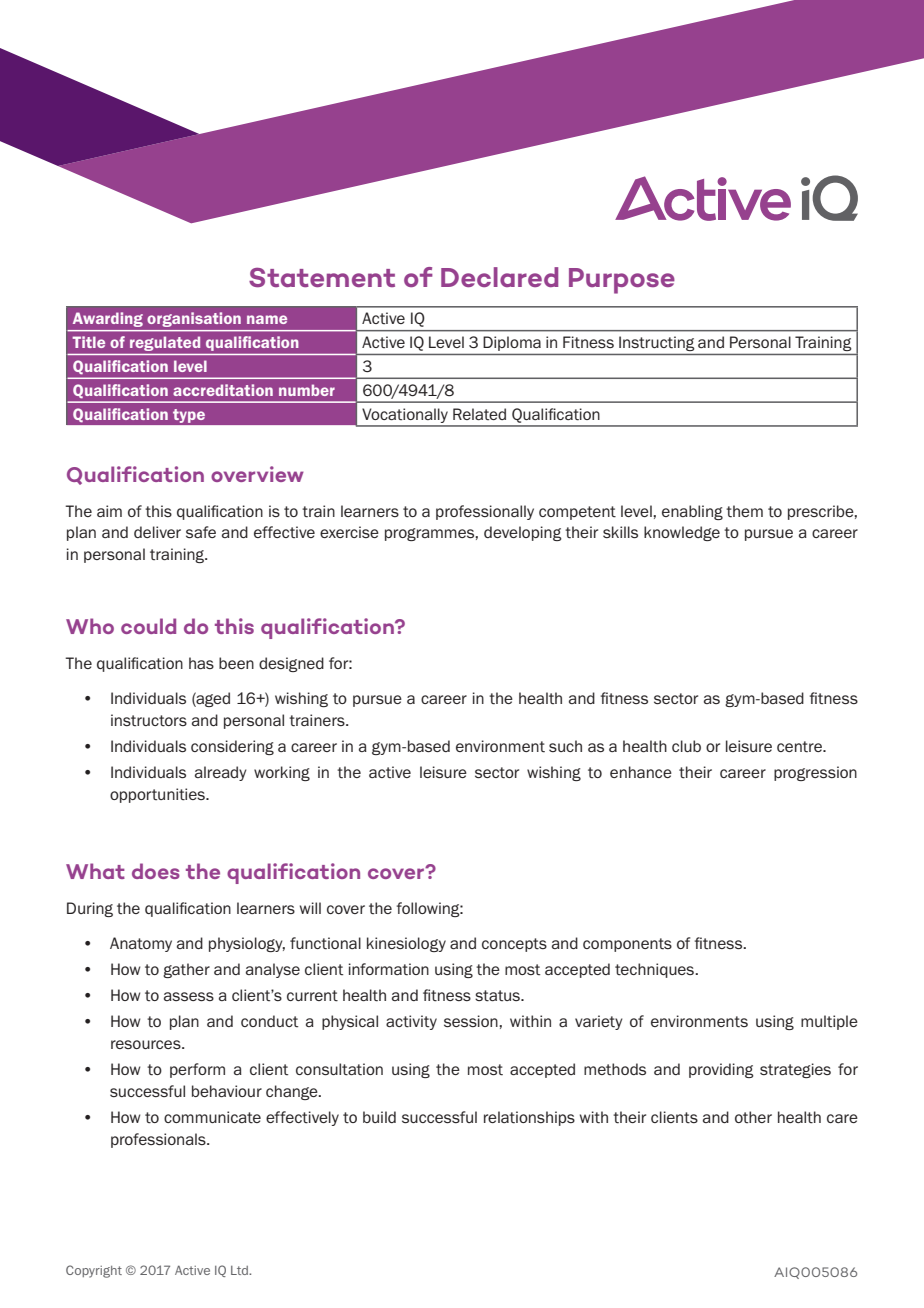 Image resolution: width=924 pixels, height=1308 pixels. What do you see at coordinates (485, 512) in the image?
I see `professionally` at bounding box center [485, 512].
